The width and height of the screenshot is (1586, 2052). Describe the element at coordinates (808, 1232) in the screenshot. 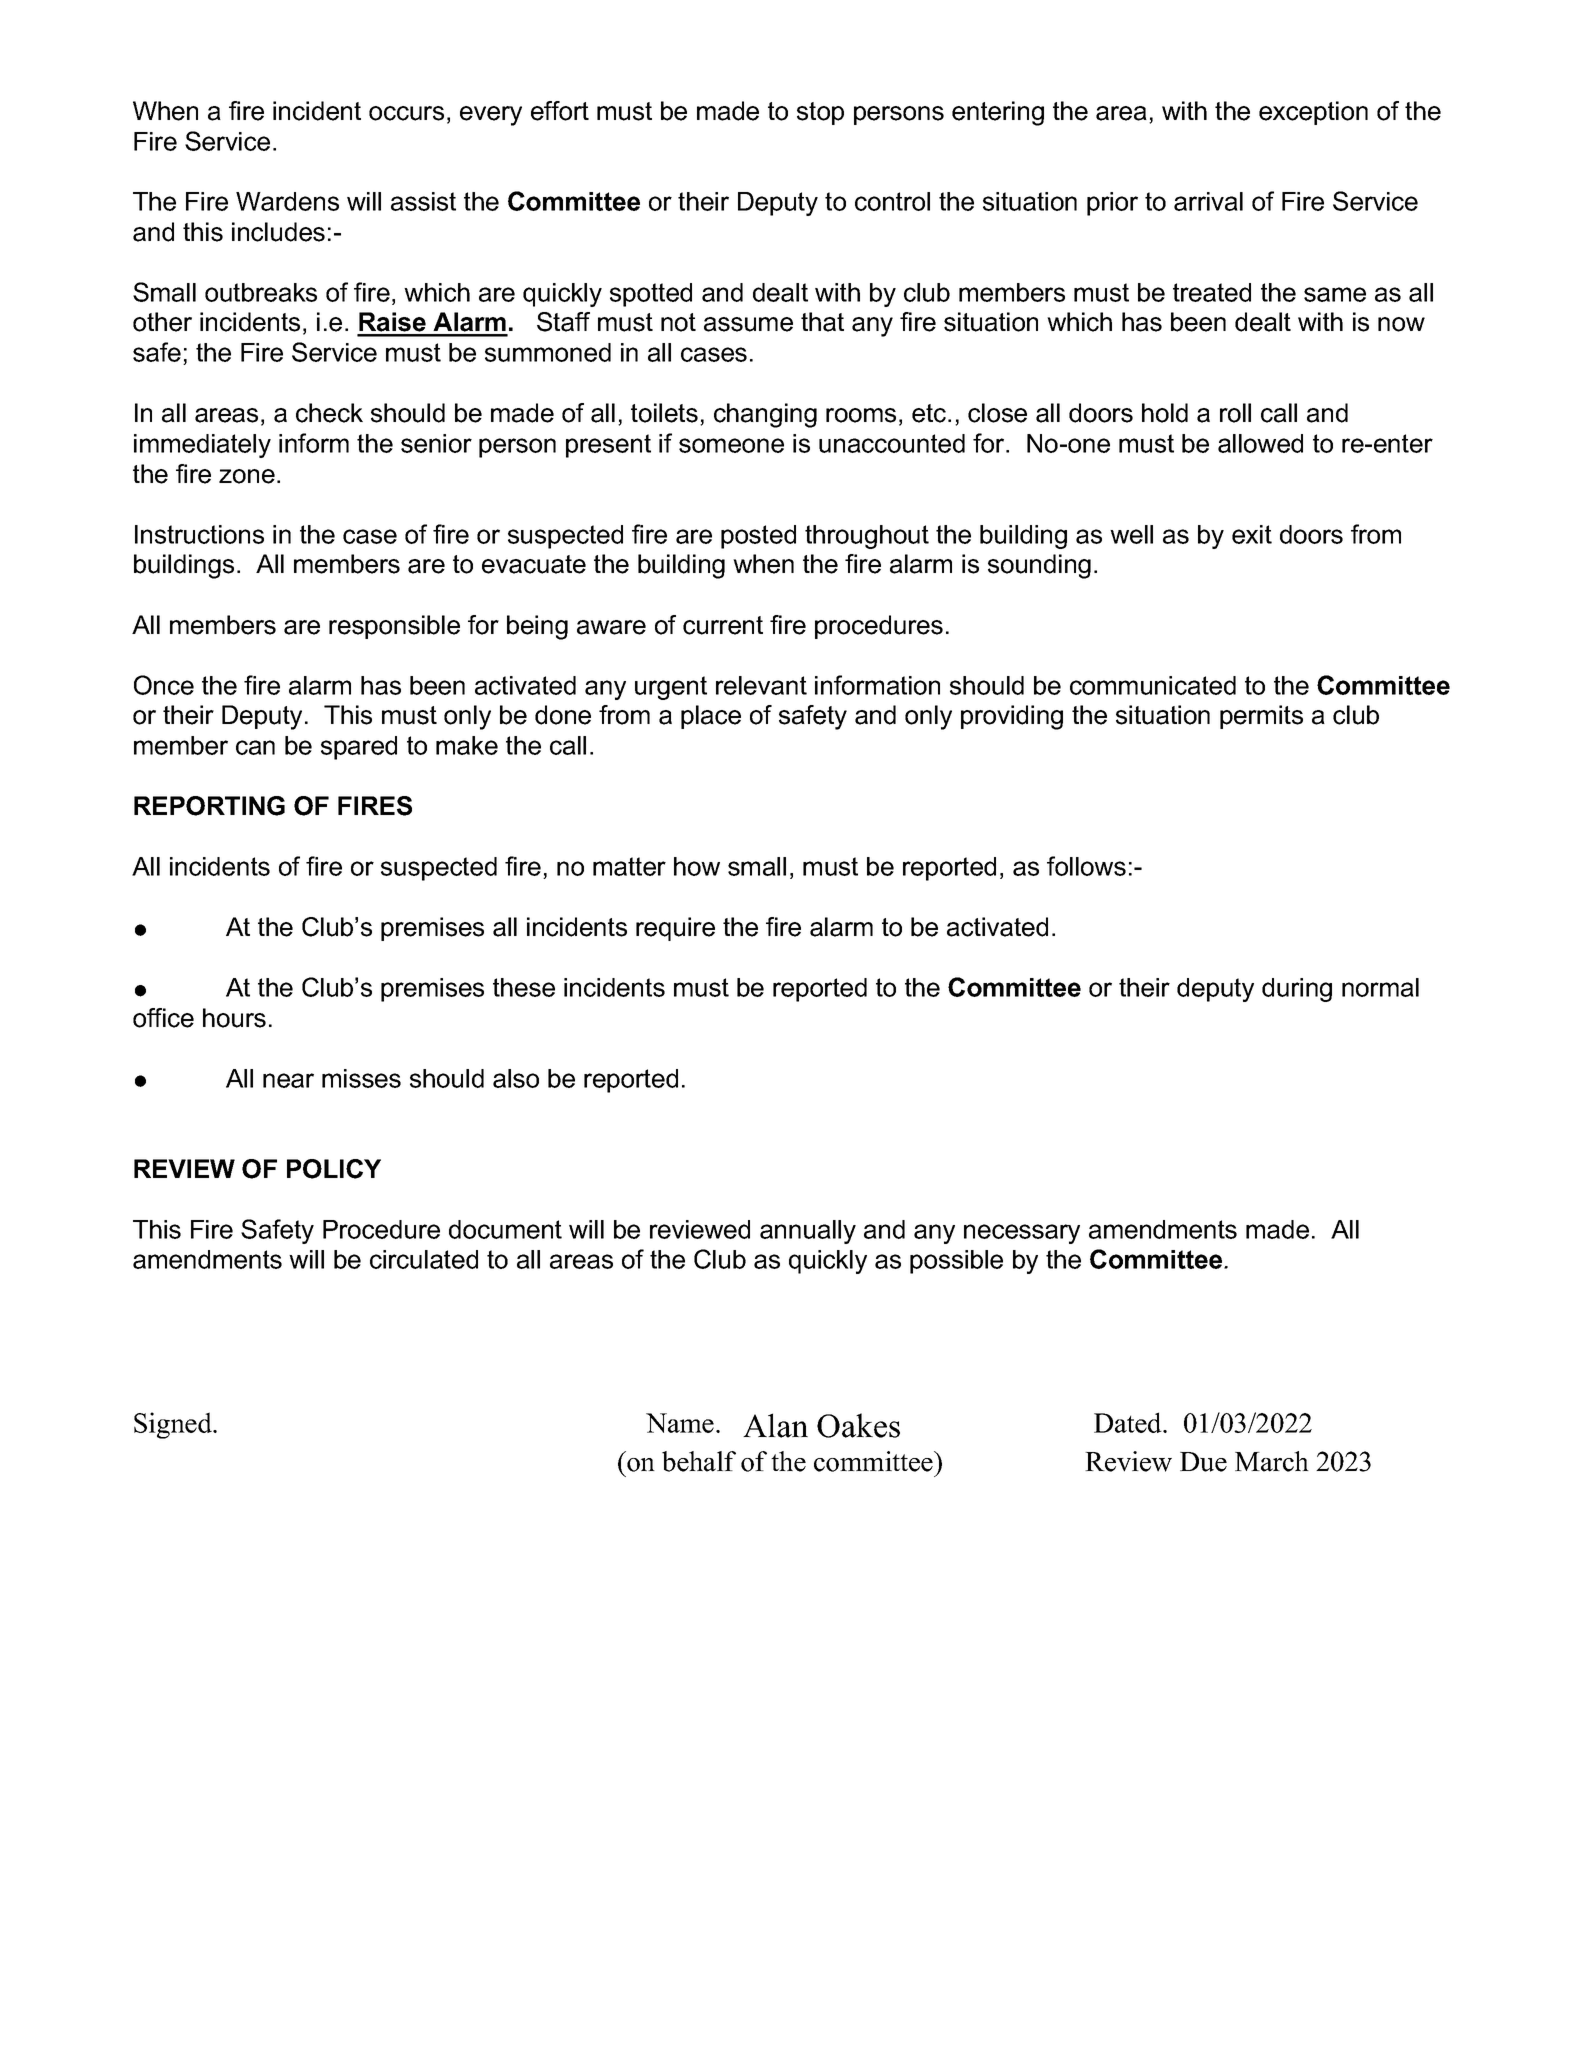

I see `annually` at that location.
